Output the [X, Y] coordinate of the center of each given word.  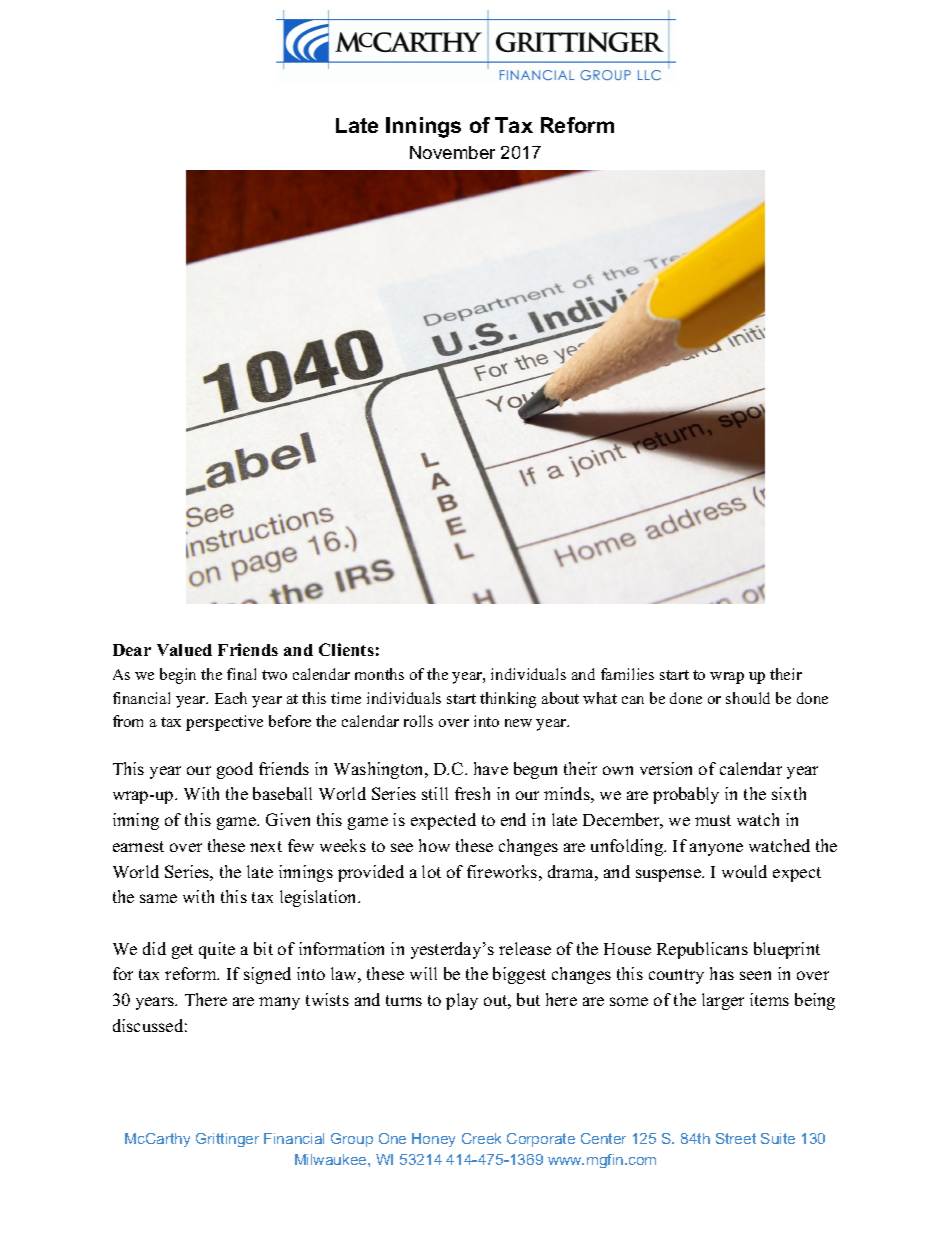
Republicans [702, 950]
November [452, 152]
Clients [346, 649]
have [491, 768]
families [627, 674]
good [235, 770]
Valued [184, 650]
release [525, 948]
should [748, 698]
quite [217, 950]
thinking [508, 700]
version [666, 768]
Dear [132, 650]
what [600, 698]
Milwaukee [332, 1159]
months [379, 674]
